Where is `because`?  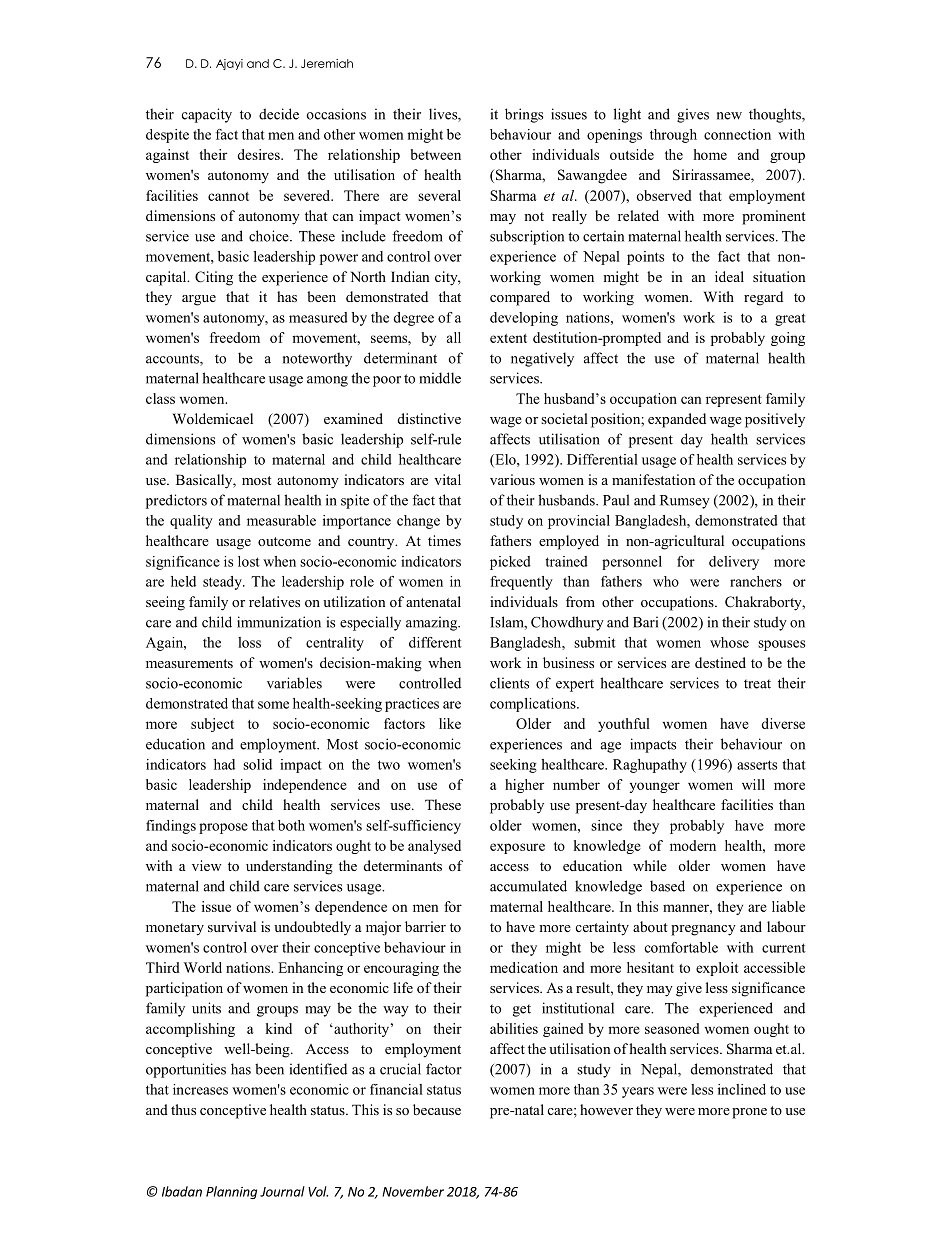
because is located at coordinates (437, 1109).
